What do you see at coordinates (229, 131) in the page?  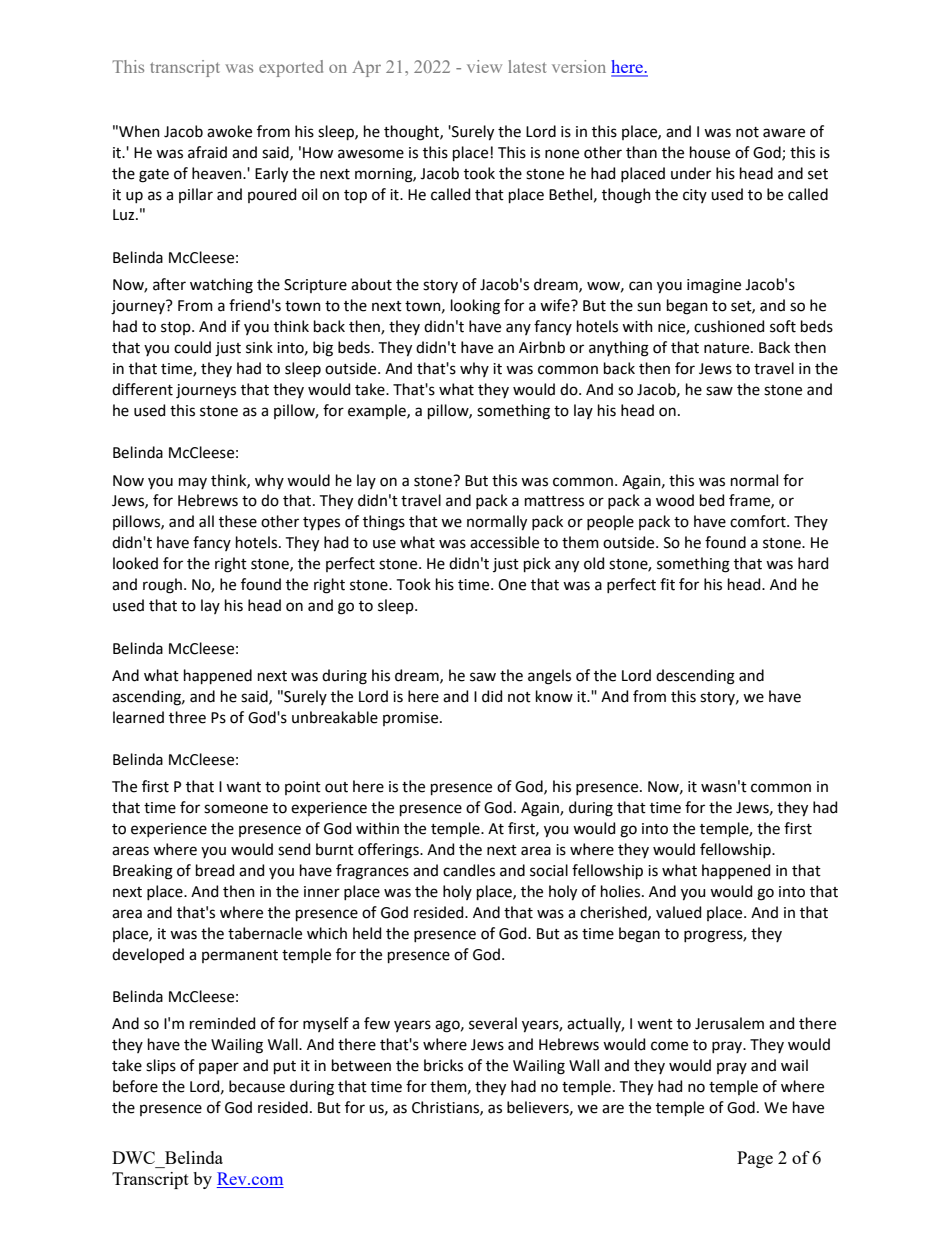 I see `awoke` at bounding box center [229, 131].
